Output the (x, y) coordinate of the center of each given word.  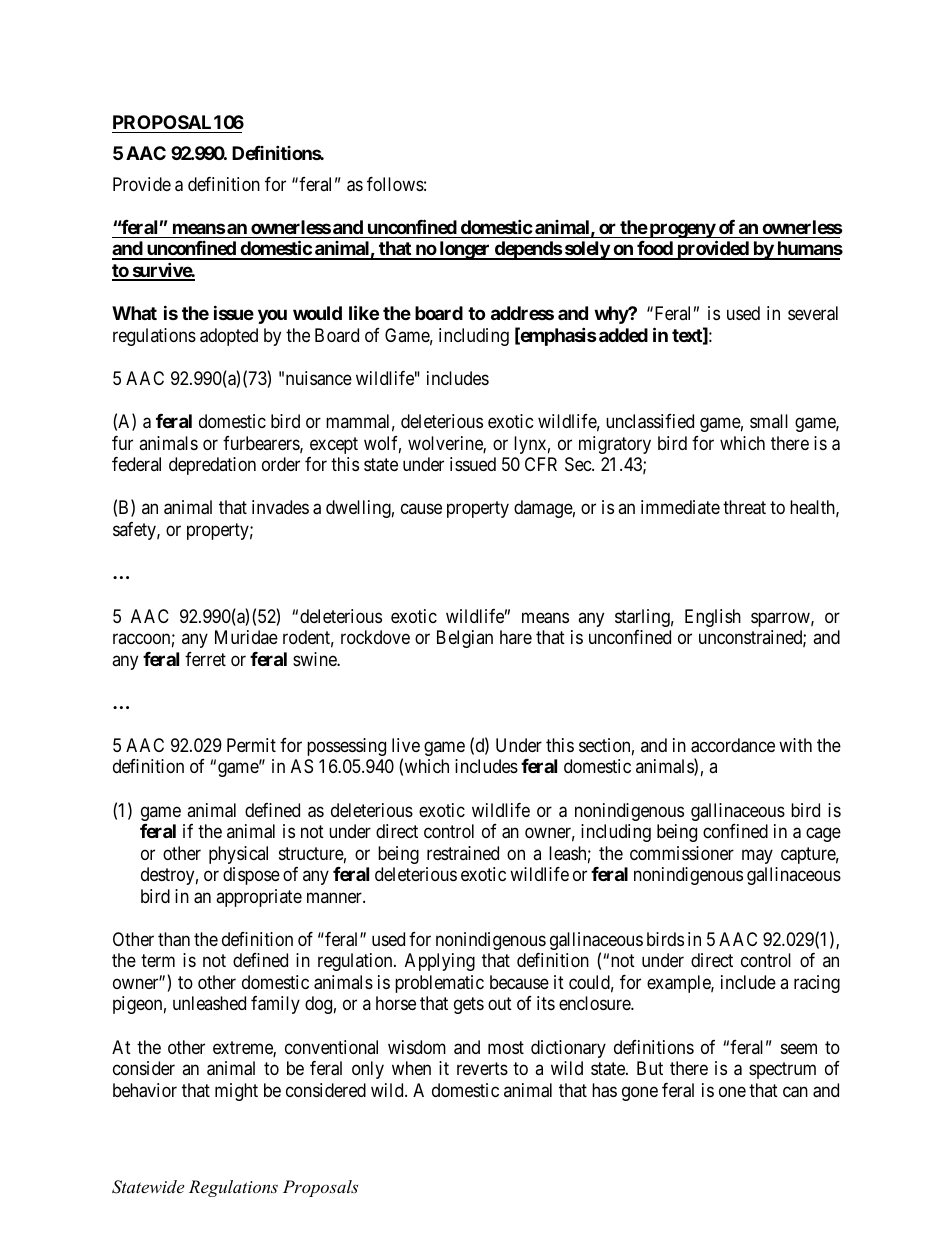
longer (465, 250)
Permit (251, 745)
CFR (541, 464)
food (655, 250)
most (506, 1047)
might (236, 1092)
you (272, 316)
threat (744, 507)
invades (280, 507)
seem (799, 1048)
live (406, 745)
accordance (733, 745)
